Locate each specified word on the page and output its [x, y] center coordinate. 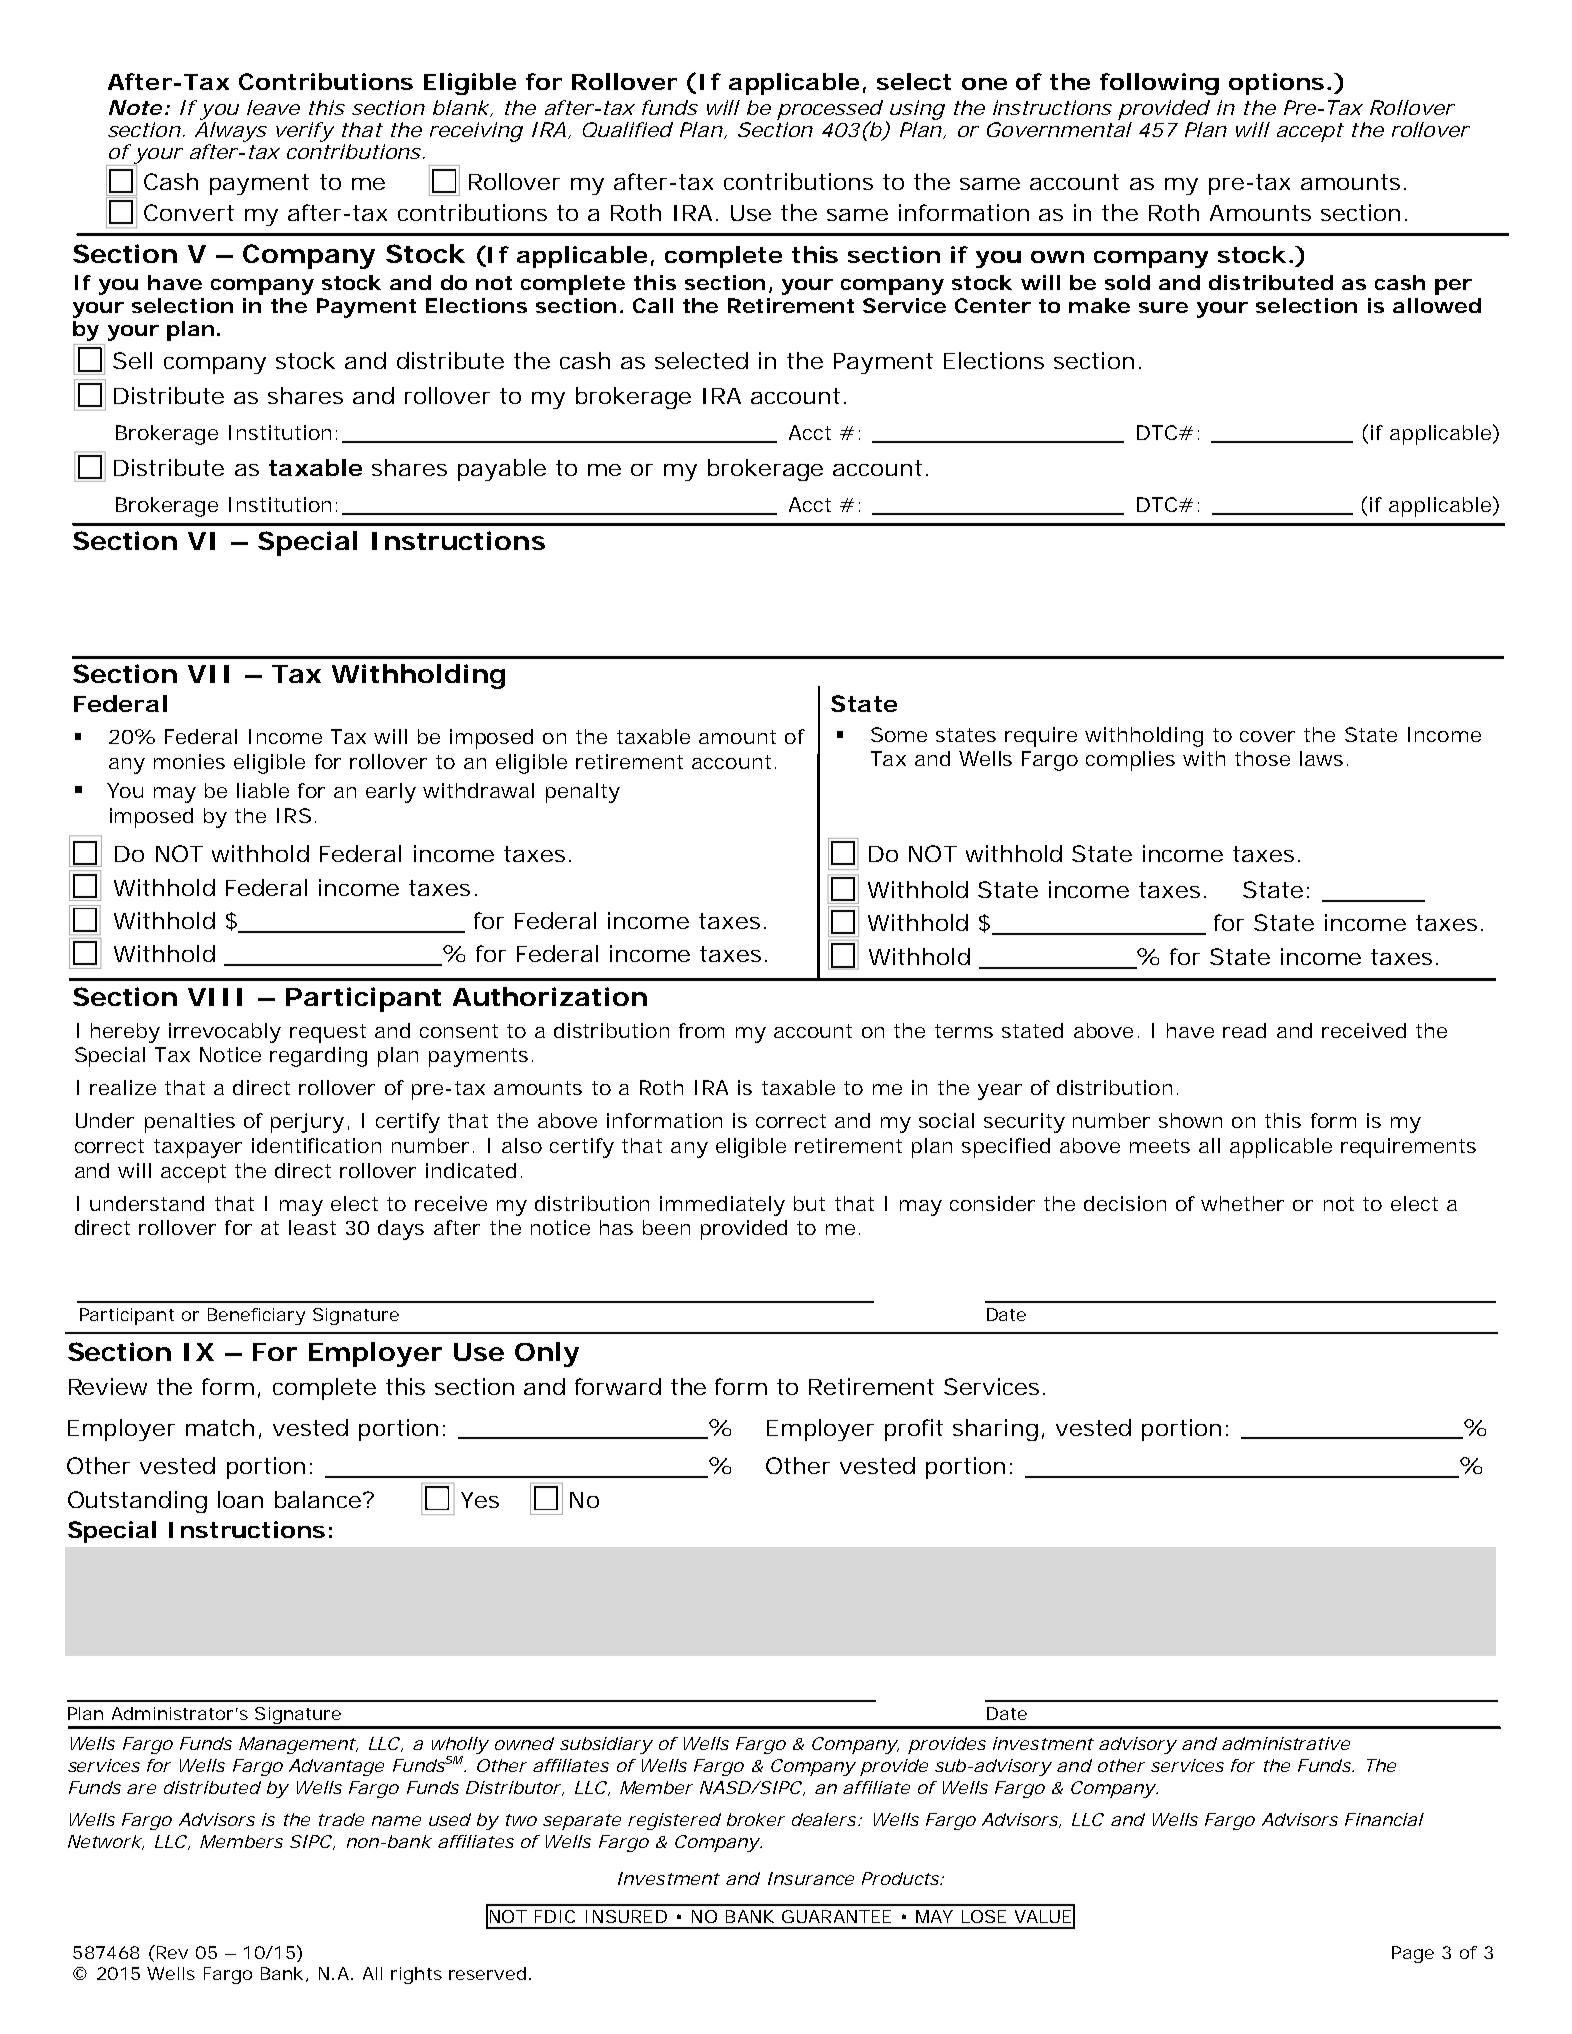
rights [416, 1975]
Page [1413, 1954]
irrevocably [224, 1033]
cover [1267, 736]
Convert [189, 212]
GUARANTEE [836, 1916]
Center [992, 305]
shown [1190, 1120]
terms [964, 1031]
